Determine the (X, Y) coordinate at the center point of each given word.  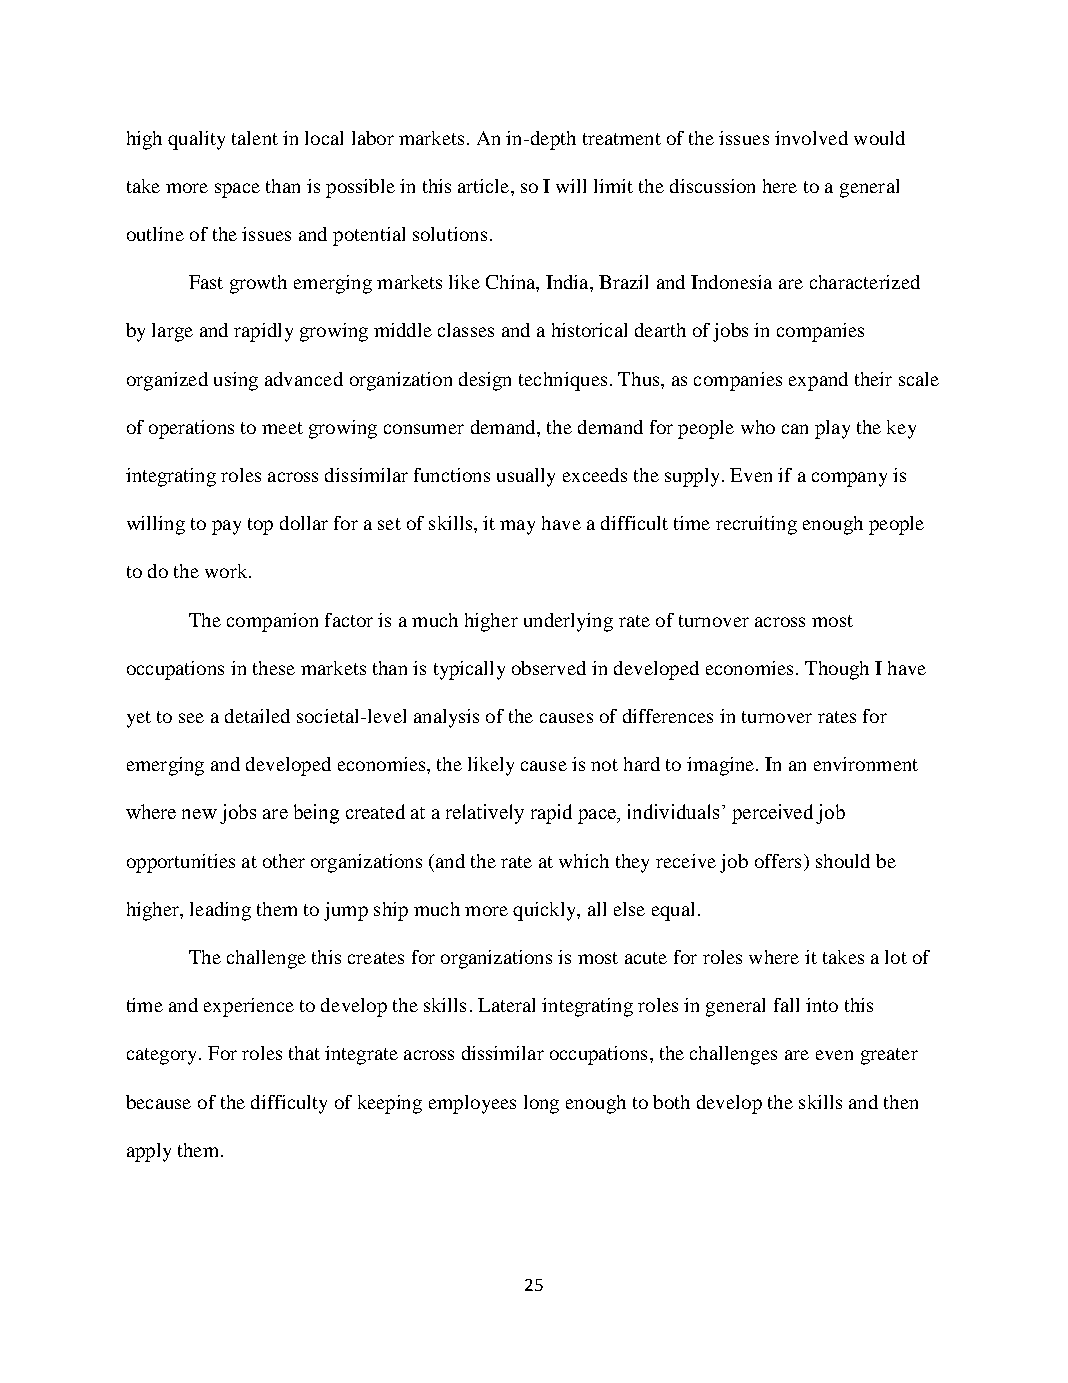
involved (811, 138)
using (236, 381)
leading (220, 911)
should (843, 861)
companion (272, 622)
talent (255, 138)
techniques (563, 381)
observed (549, 668)
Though (837, 670)
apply (149, 1152)
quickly (545, 911)
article (485, 186)
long (541, 1104)
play (832, 429)
